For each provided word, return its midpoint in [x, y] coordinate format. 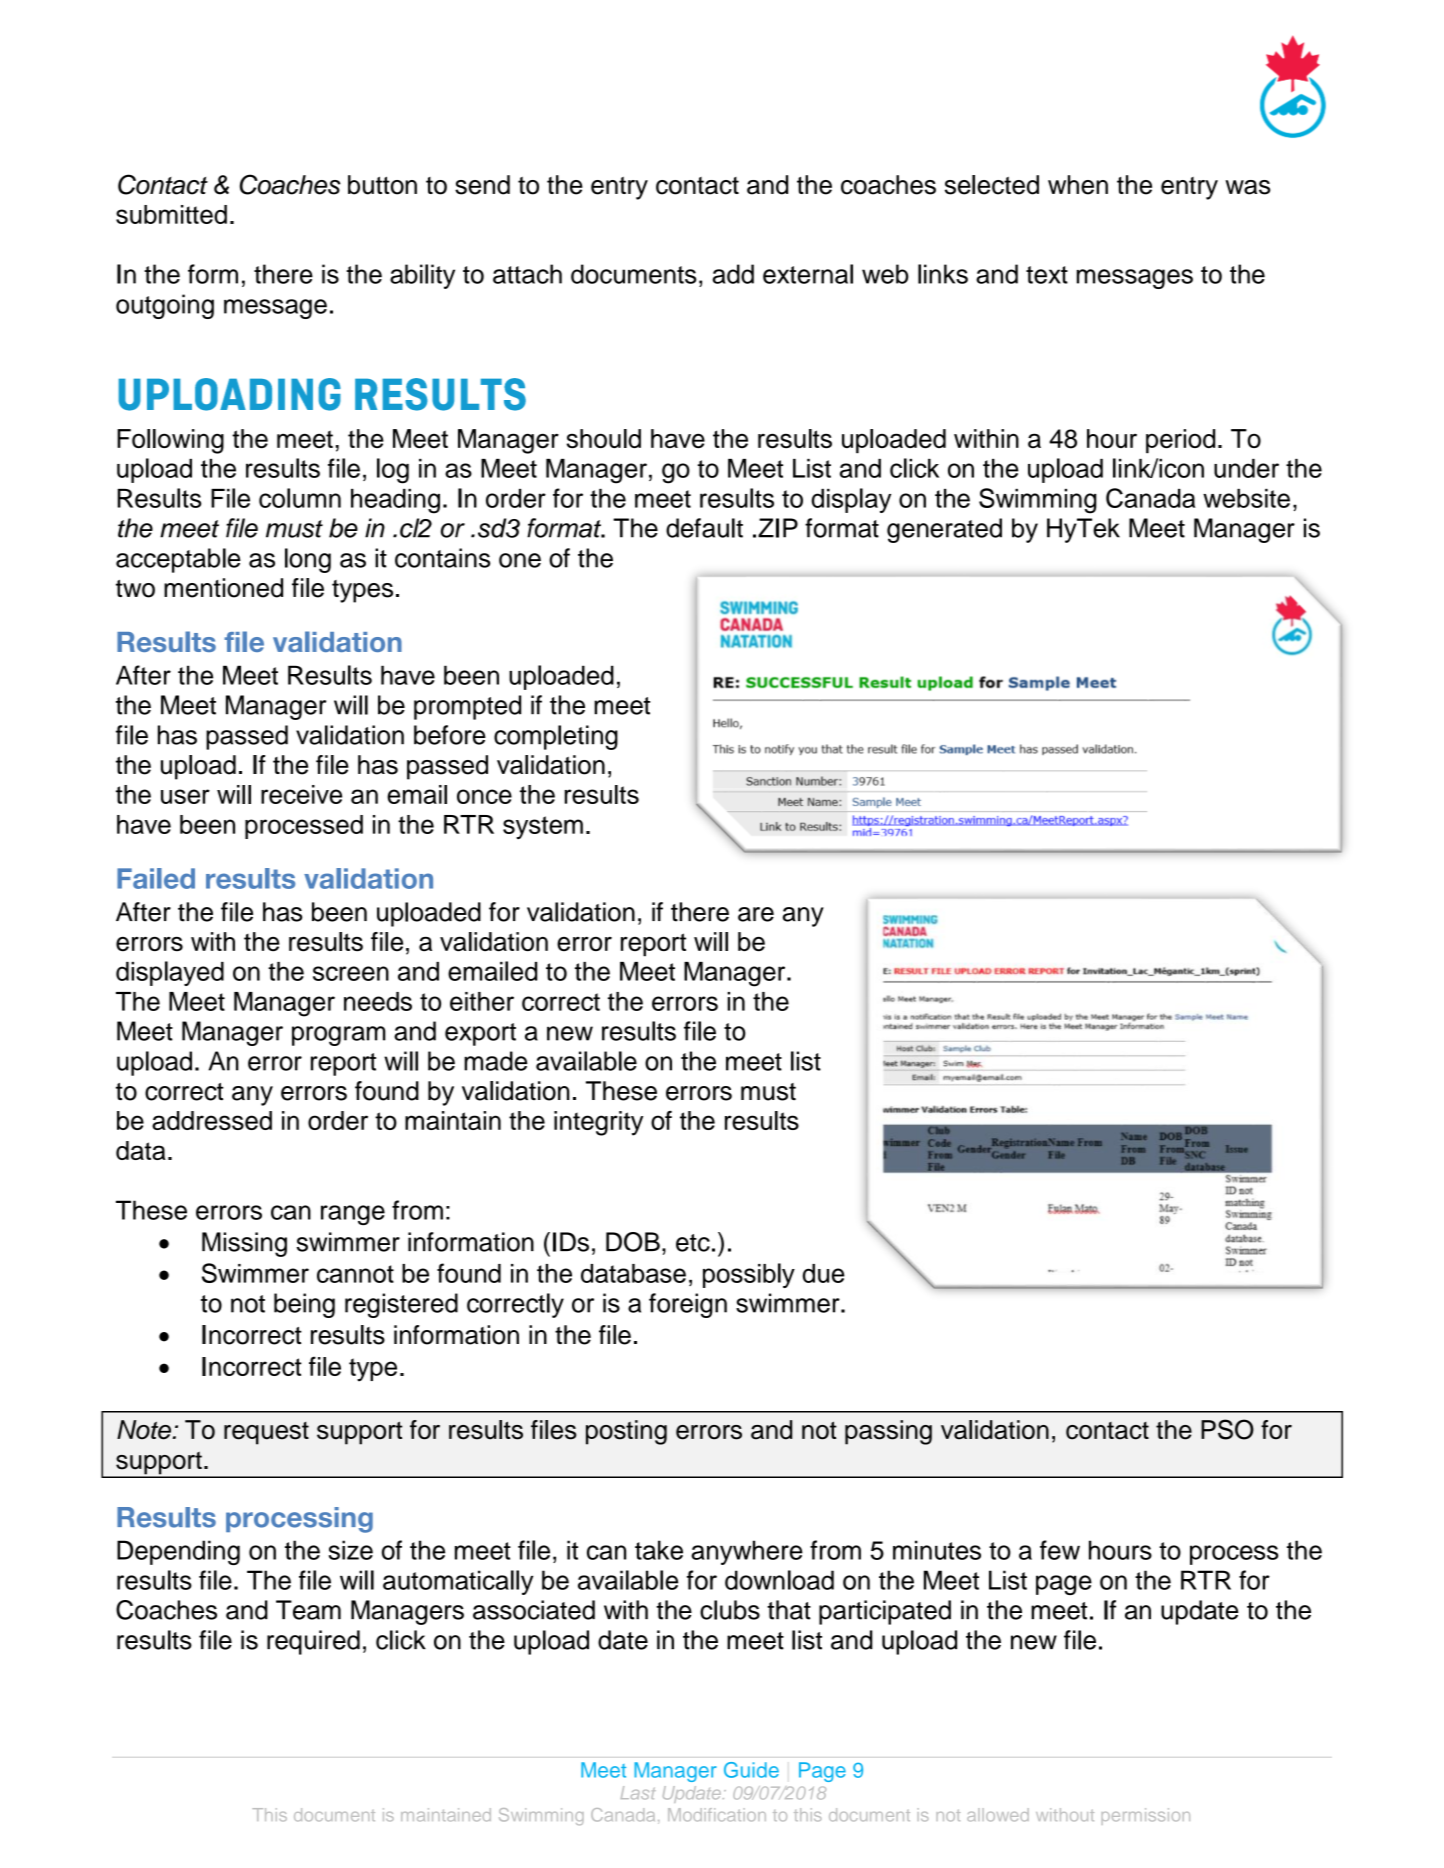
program [339, 1036]
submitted [171, 214]
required [313, 1642]
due [824, 1273]
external [808, 274]
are [756, 914]
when [1078, 185]
